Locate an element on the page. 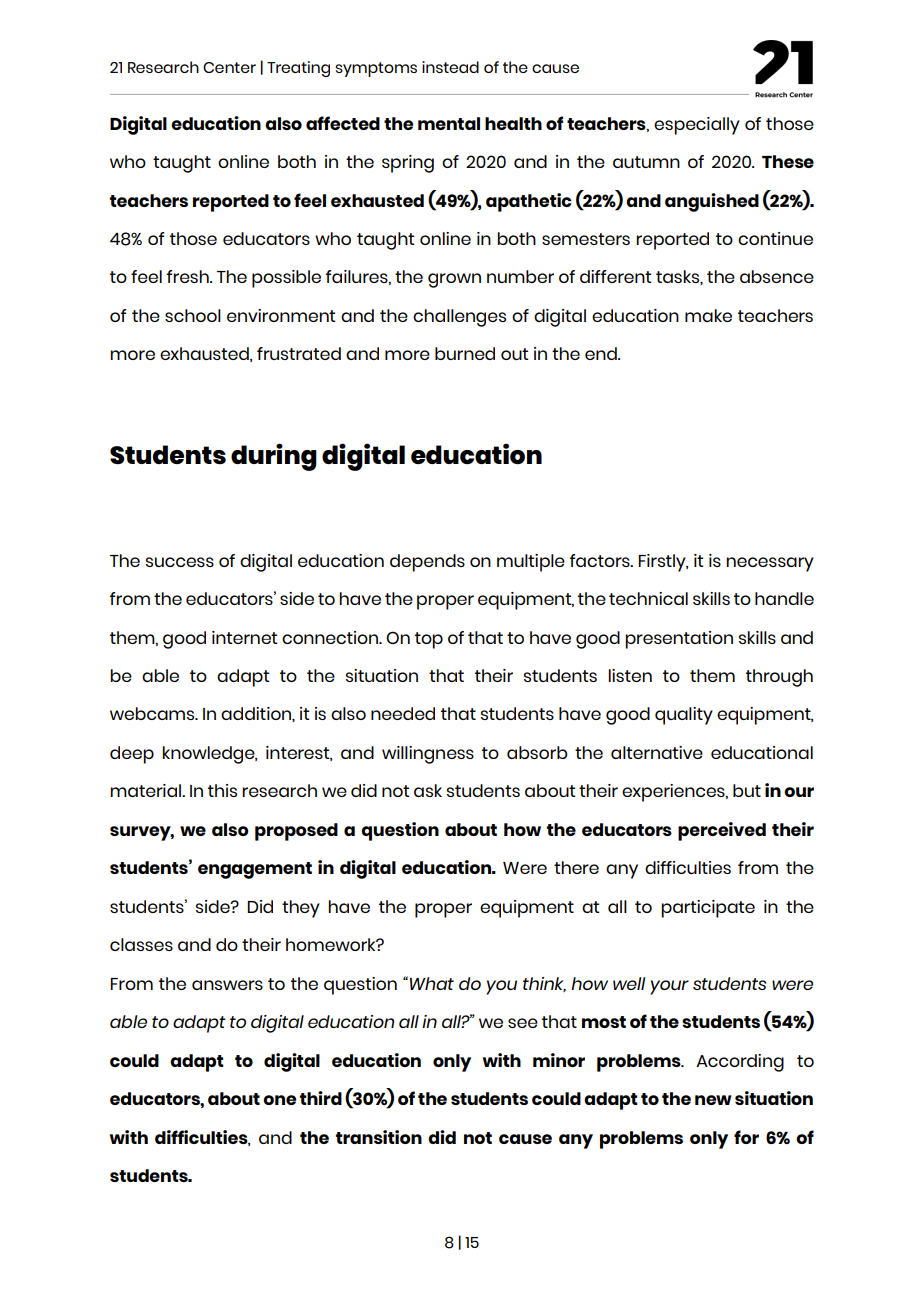  mental is located at coordinates (449, 123).
